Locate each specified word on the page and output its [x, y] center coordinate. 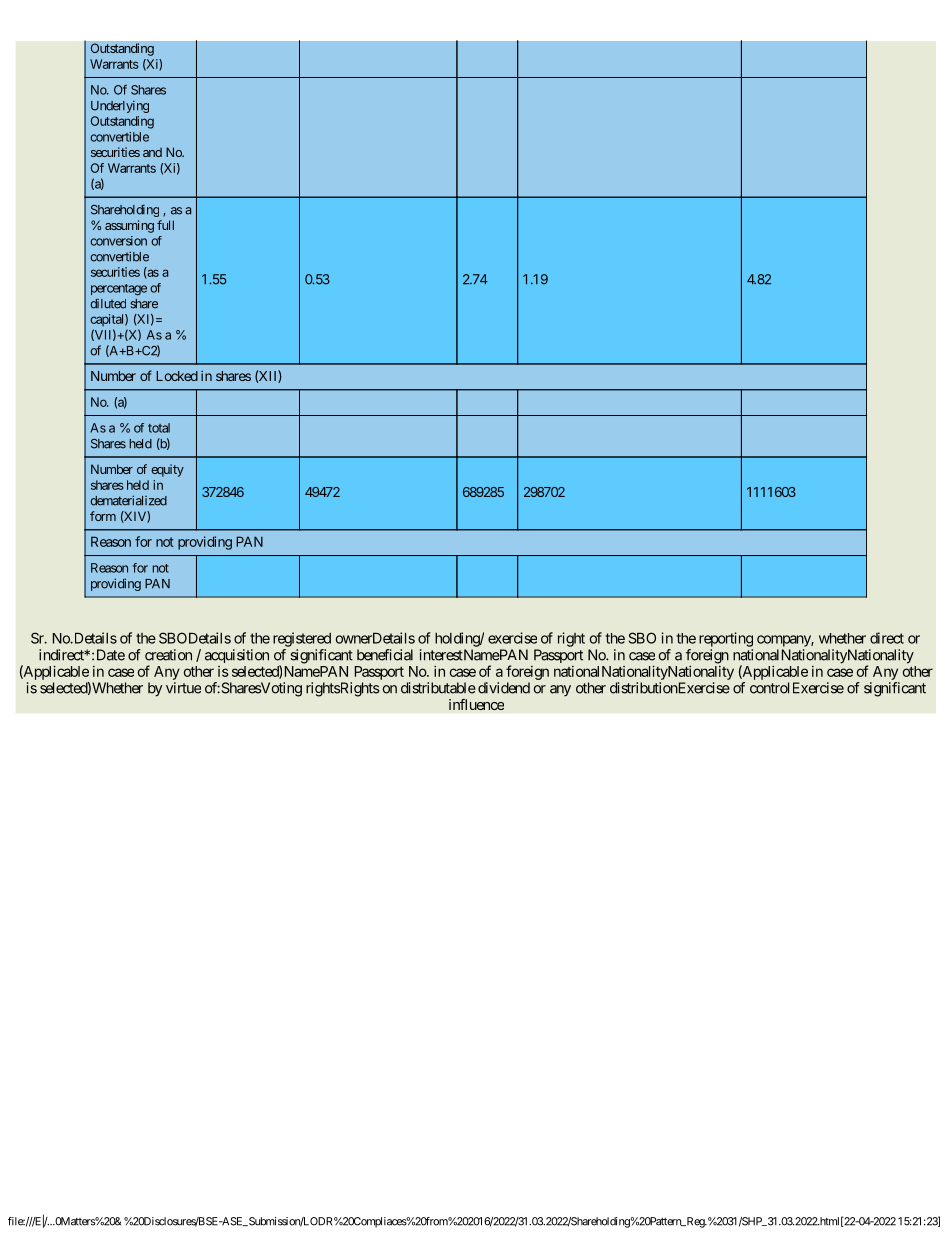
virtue [183, 688]
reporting [726, 639]
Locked [177, 376]
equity [167, 470]
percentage [119, 289]
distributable [438, 688]
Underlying [120, 106]
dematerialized [128, 500]
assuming [129, 226]
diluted [108, 304]
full [165, 225]
